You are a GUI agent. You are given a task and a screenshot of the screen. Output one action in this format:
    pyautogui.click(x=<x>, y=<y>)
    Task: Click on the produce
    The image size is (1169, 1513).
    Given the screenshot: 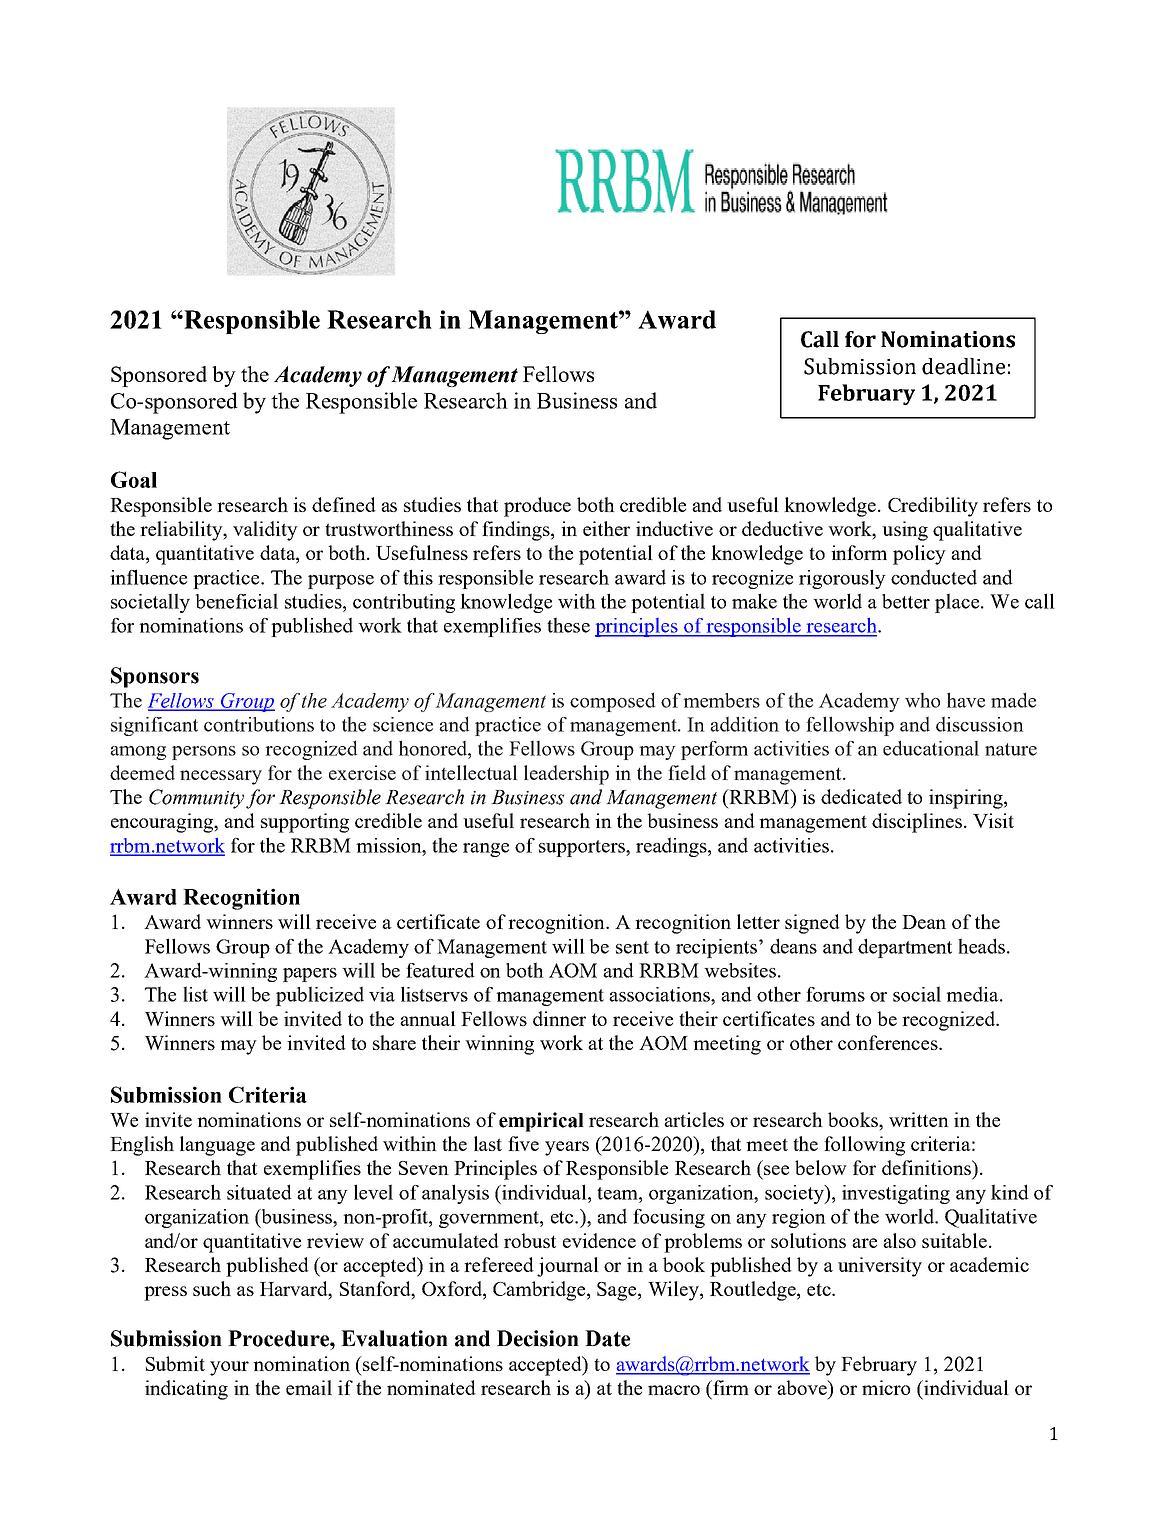 What is the action you would take?
    pyautogui.click(x=537, y=507)
